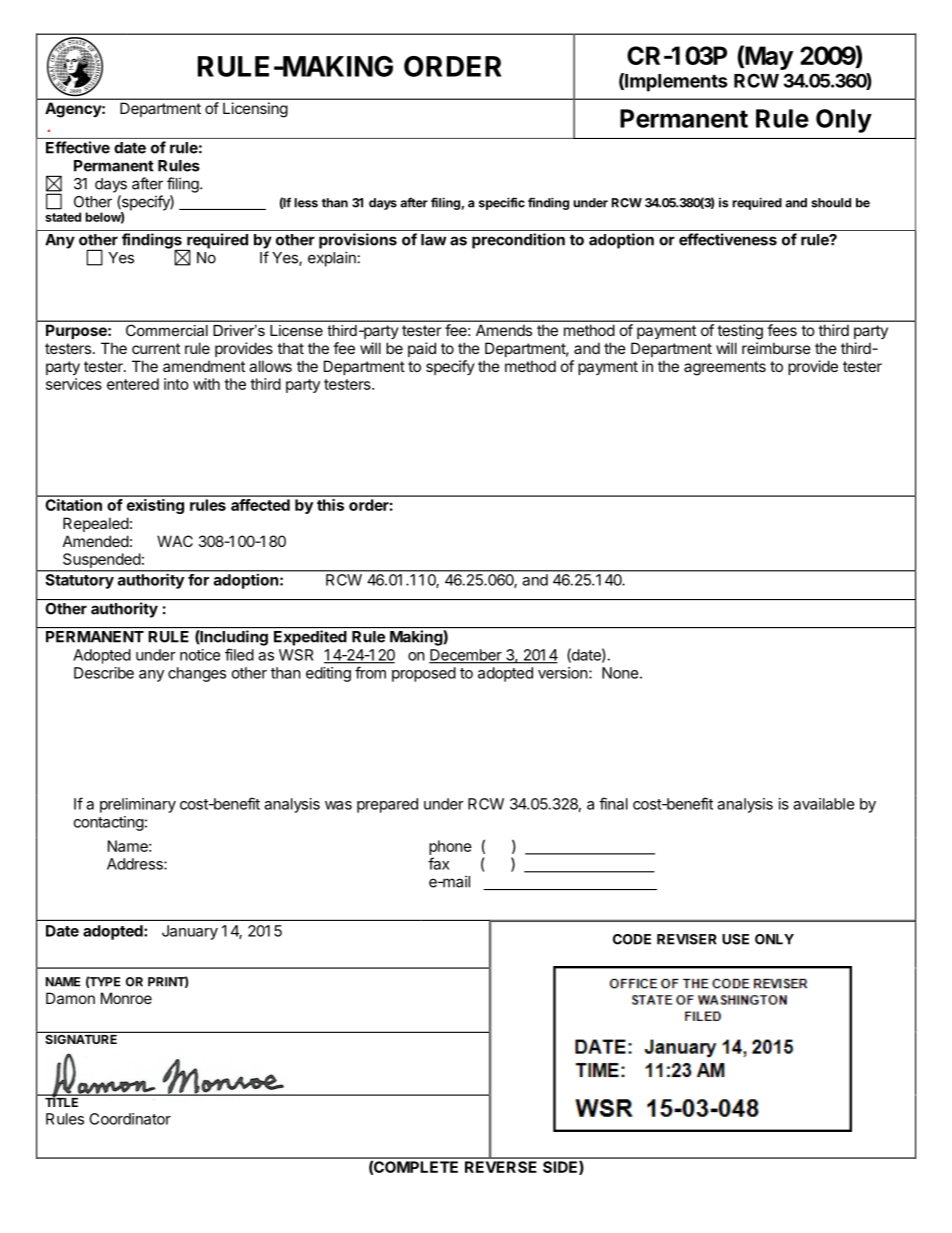 This screenshot has height=1233, width=952. What do you see at coordinates (424, 674) in the screenshot?
I see `proposed` at bounding box center [424, 674].
